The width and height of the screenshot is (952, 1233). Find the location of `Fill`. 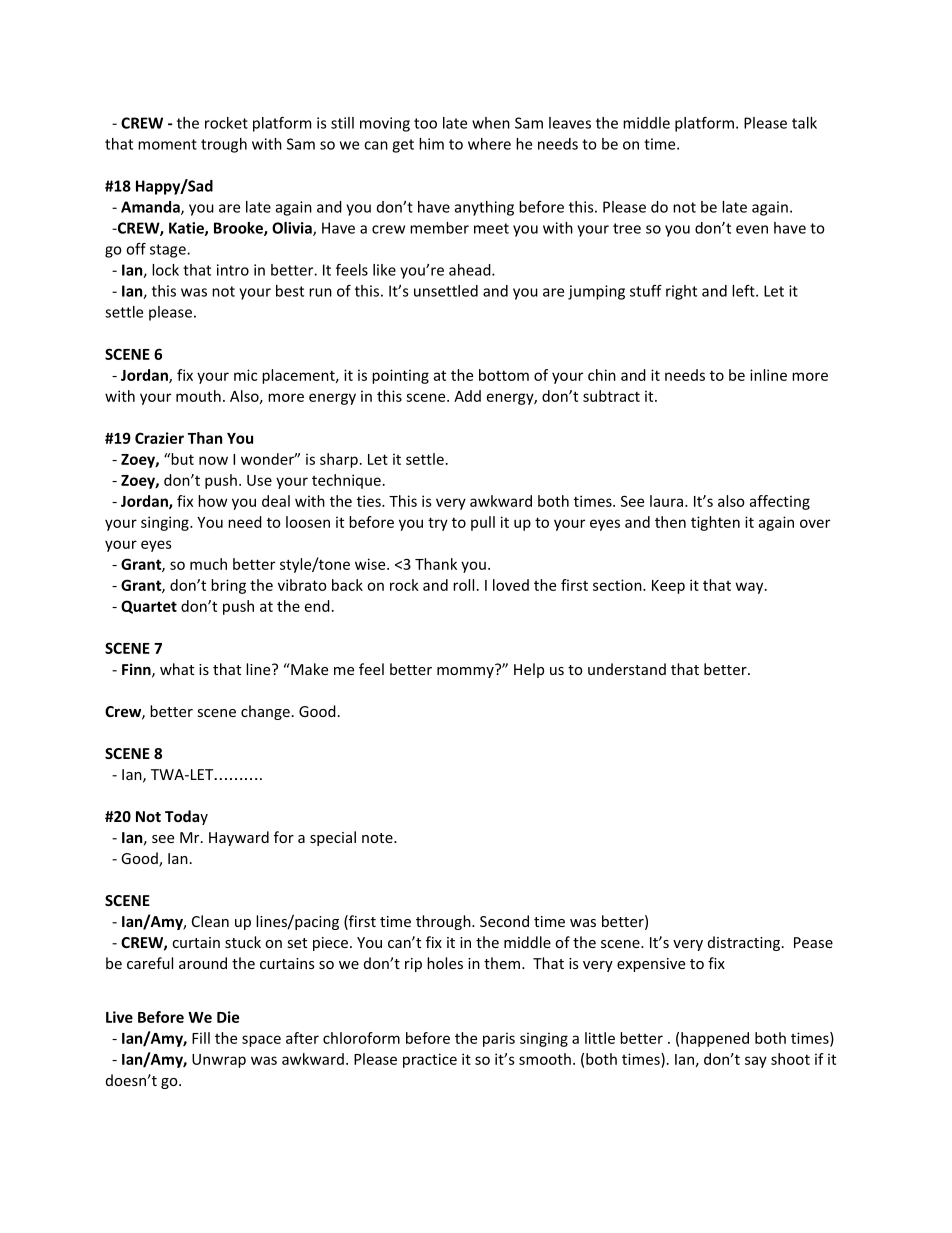

Fill is located at coordinates (201, 1038).
